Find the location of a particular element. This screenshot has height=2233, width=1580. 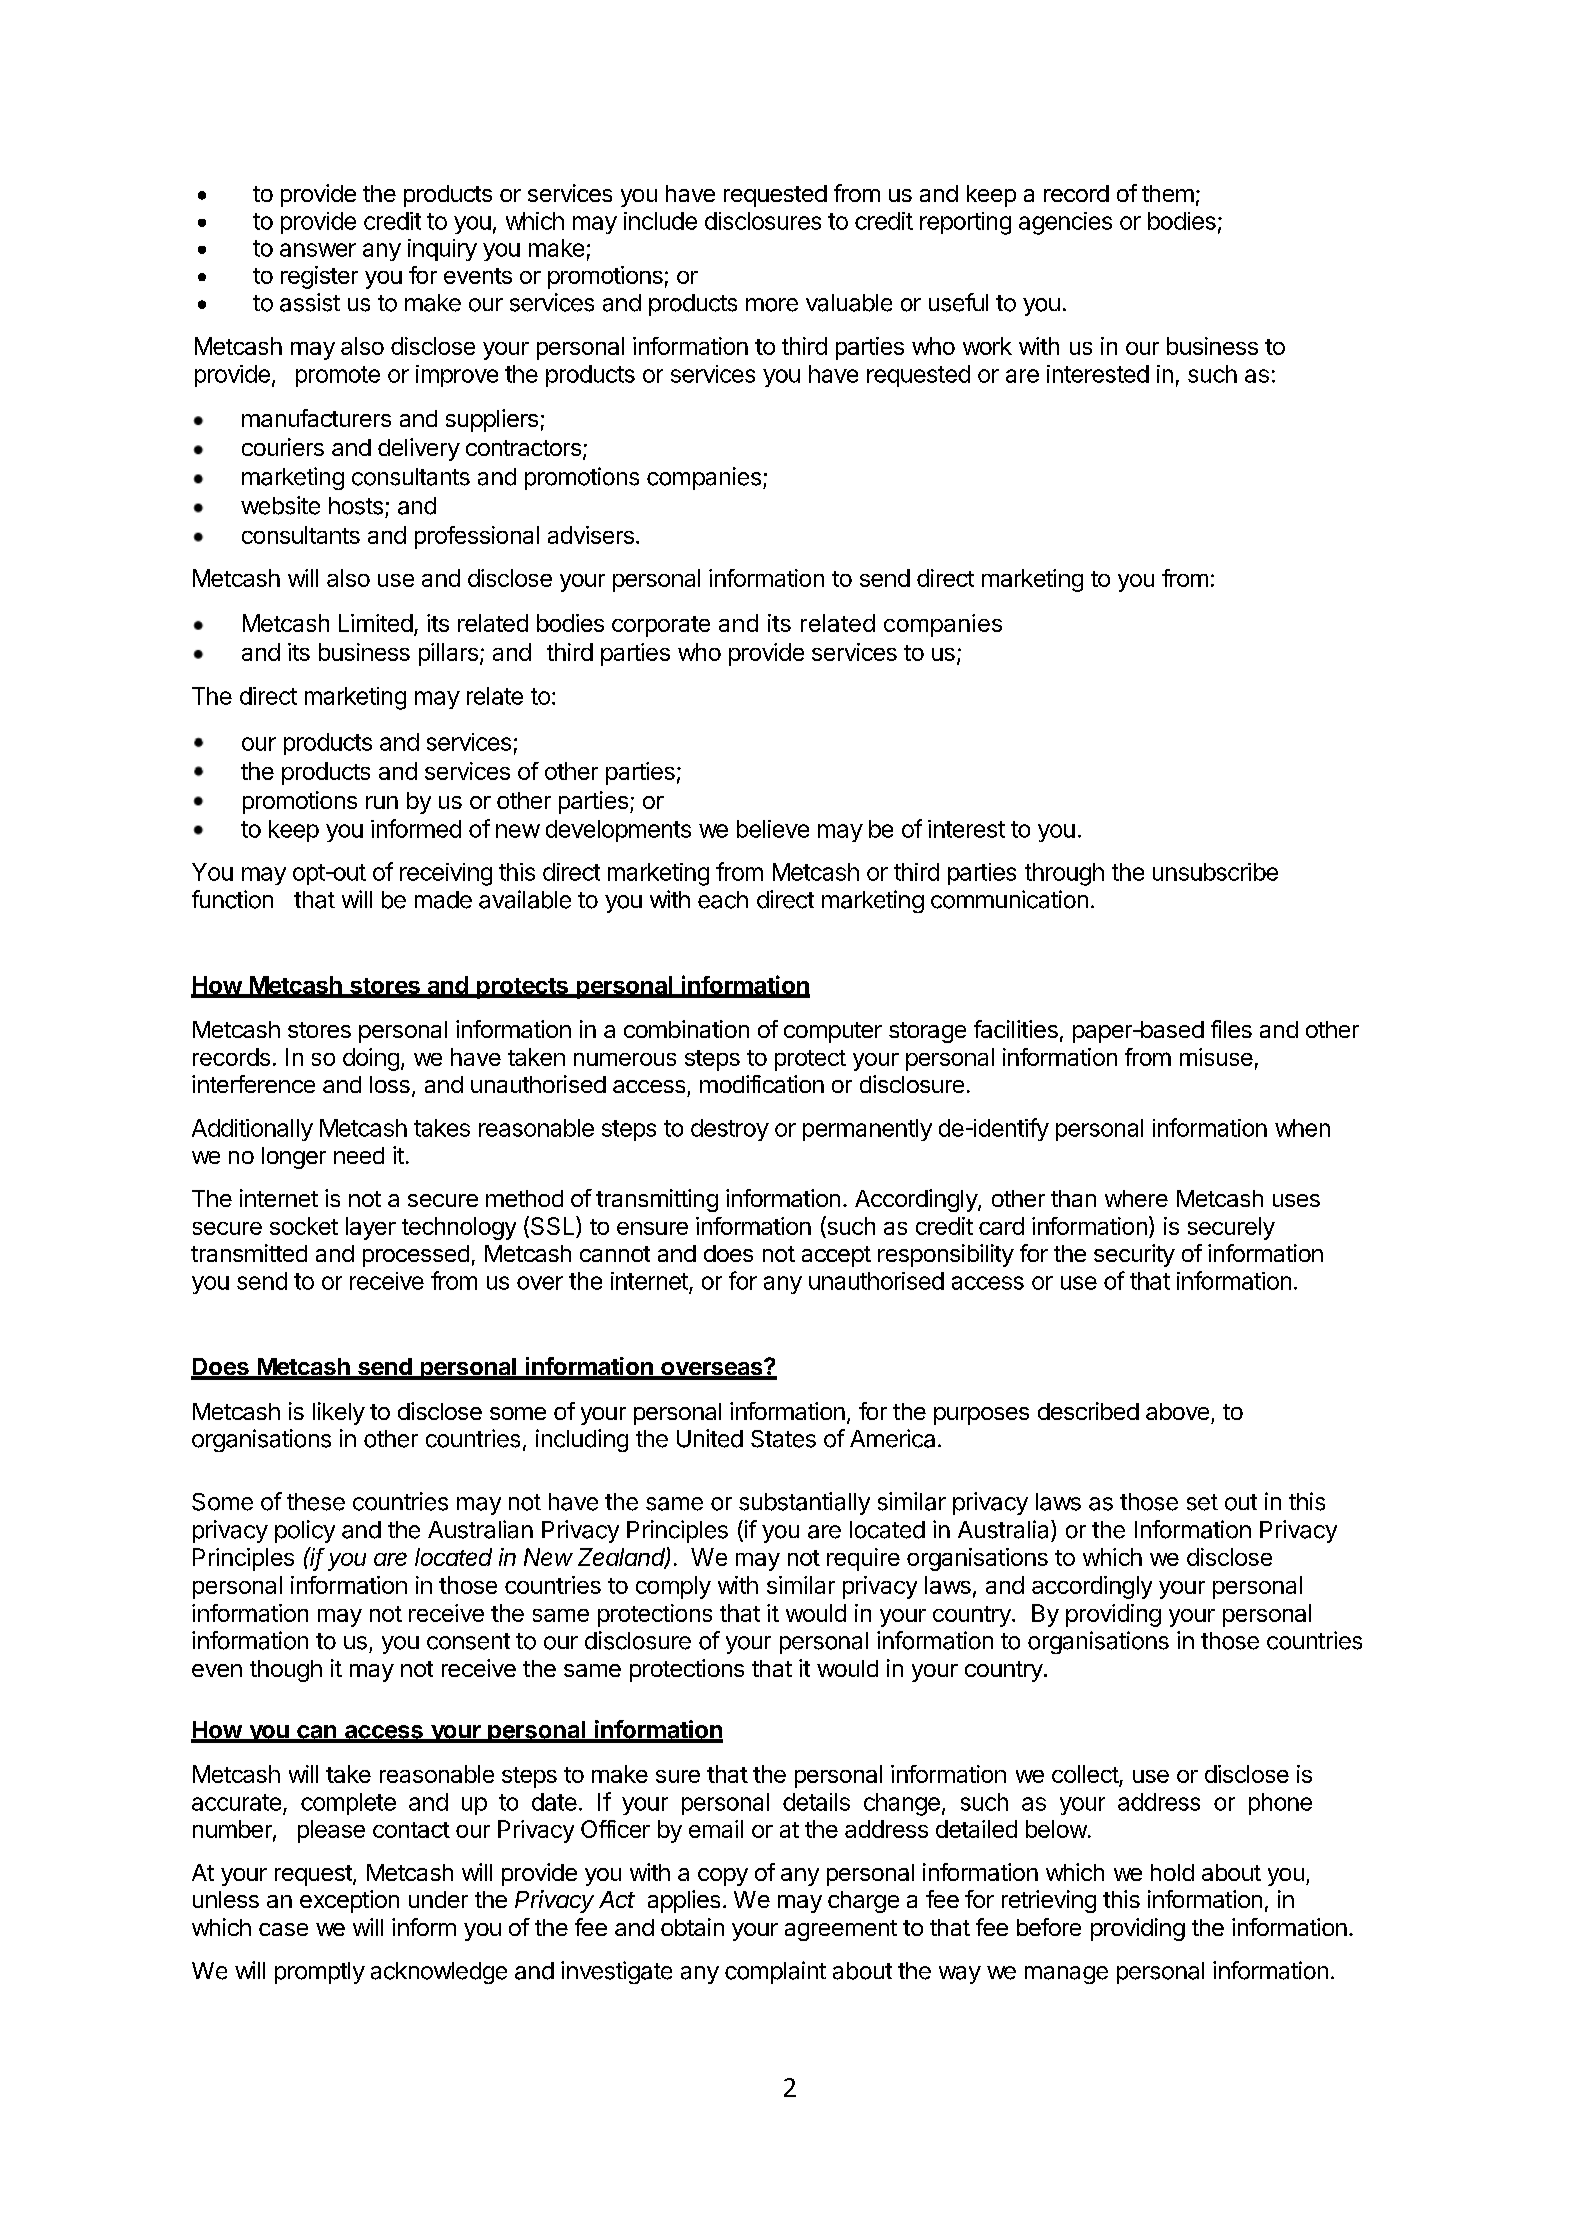

misuse is located at coordinates (1216, 1057).
